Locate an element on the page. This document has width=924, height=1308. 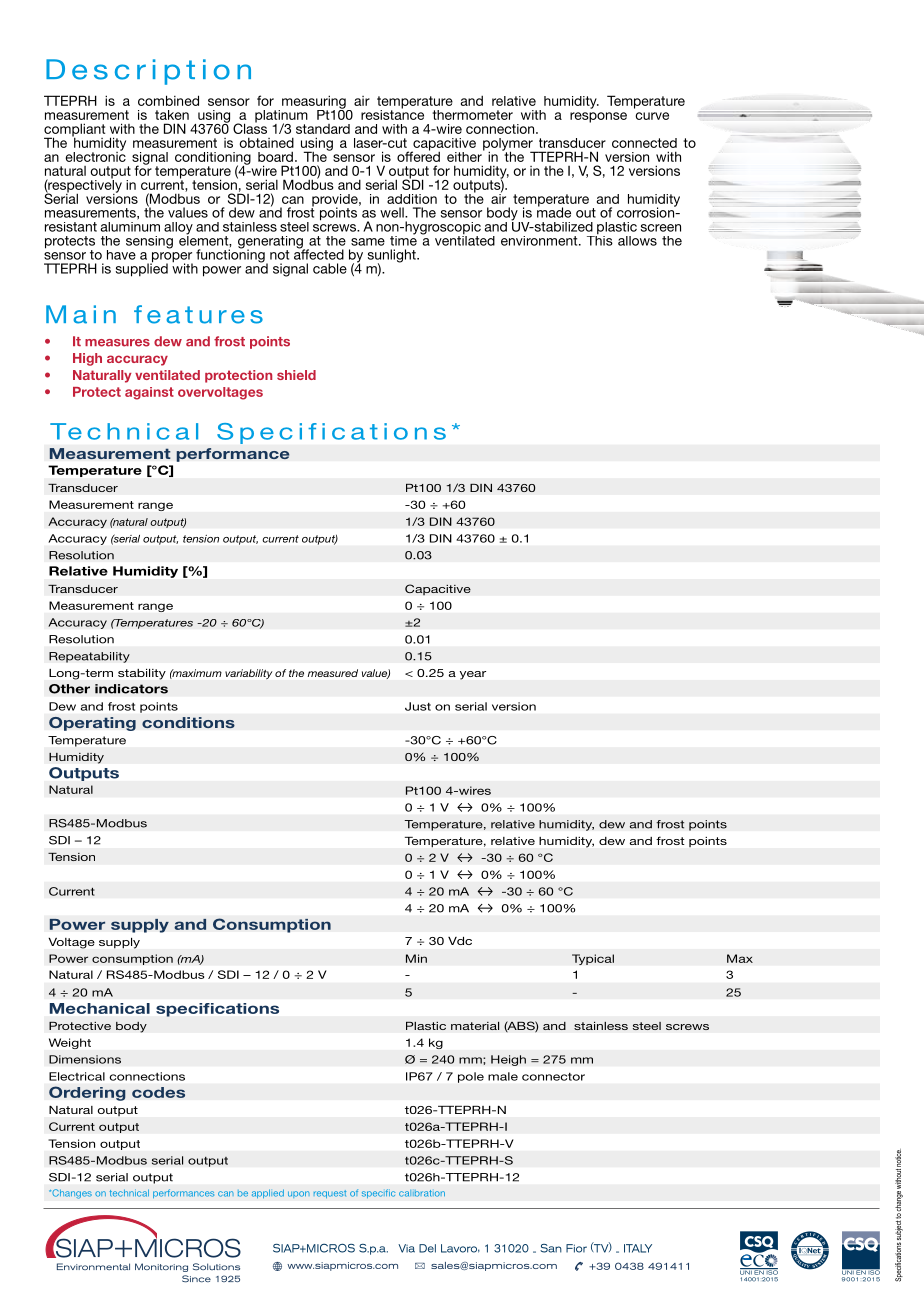
stability is located at coordinates (142, 674).
